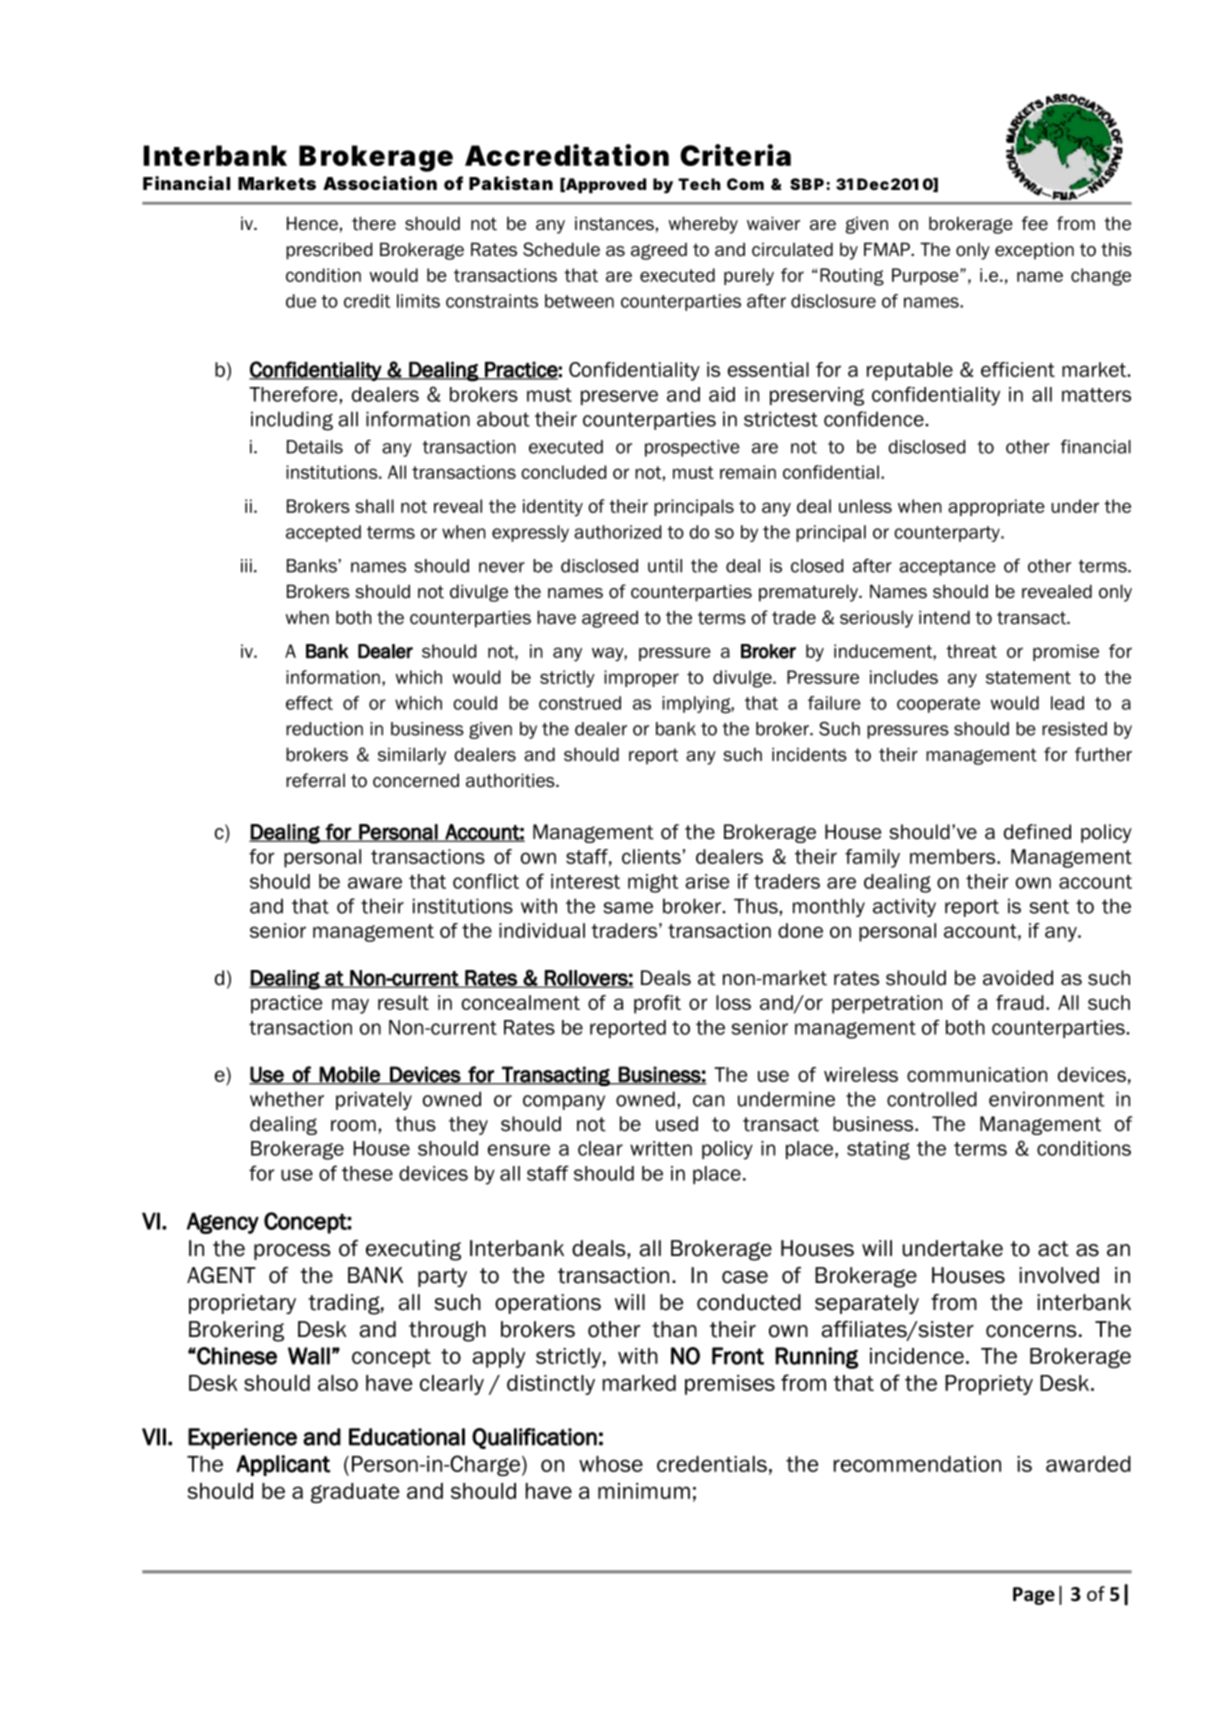  Describe the element at coordinates (355, 1493) in the page. I see `graduate` at that location.
